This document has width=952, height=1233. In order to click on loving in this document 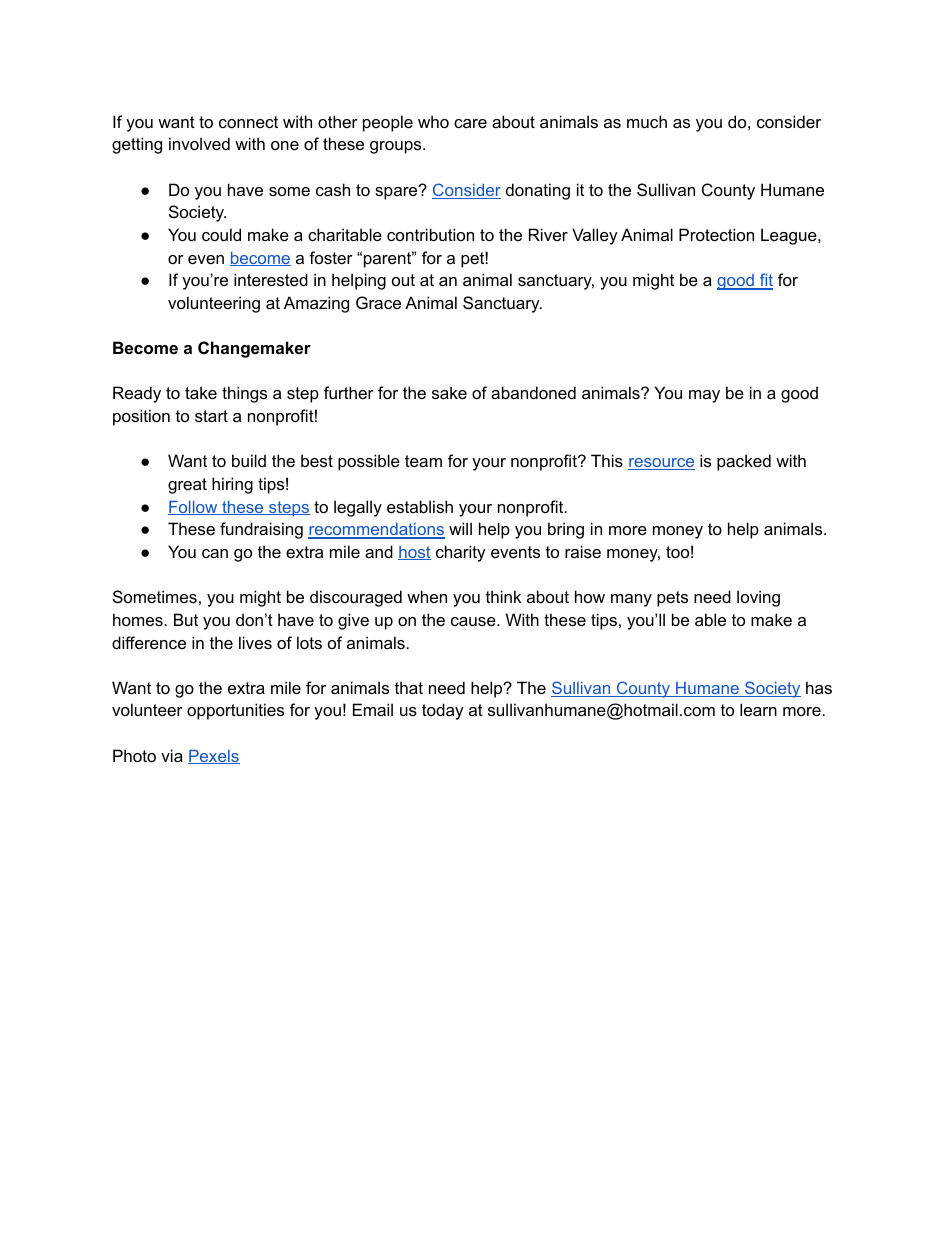, I will do `click(758, 598)`.
